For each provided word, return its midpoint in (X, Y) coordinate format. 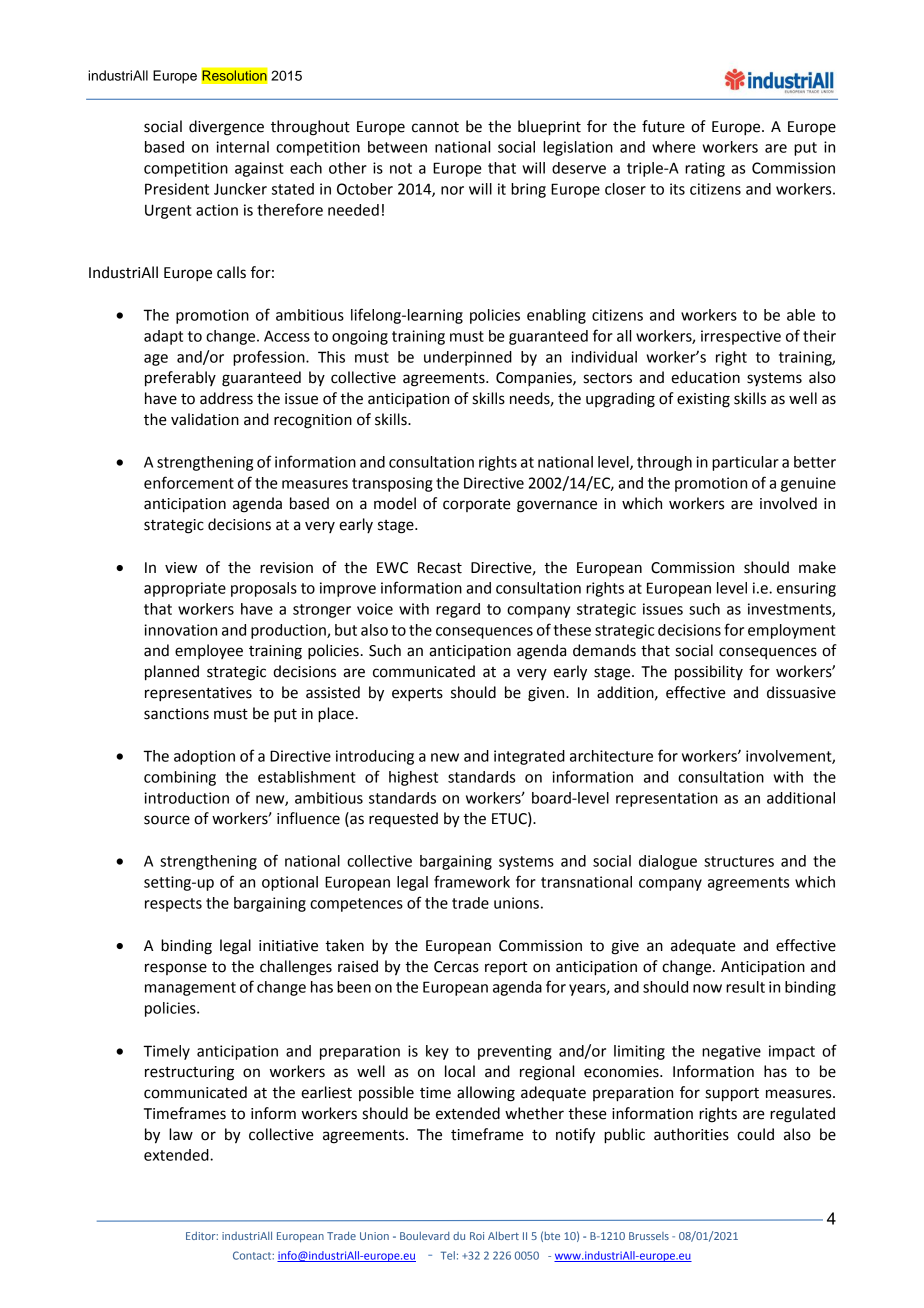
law (181, 1134)
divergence (226, 128)
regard (458, 610)
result (745, 987)
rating (705, 169)
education (705, 377)
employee (209, 651)
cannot (435, 127)
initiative (288, 946)
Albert (503, 1235)
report (506, 968)
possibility (709, 673)
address (226, 398)
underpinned (468, 358)
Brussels (649, 1236)
